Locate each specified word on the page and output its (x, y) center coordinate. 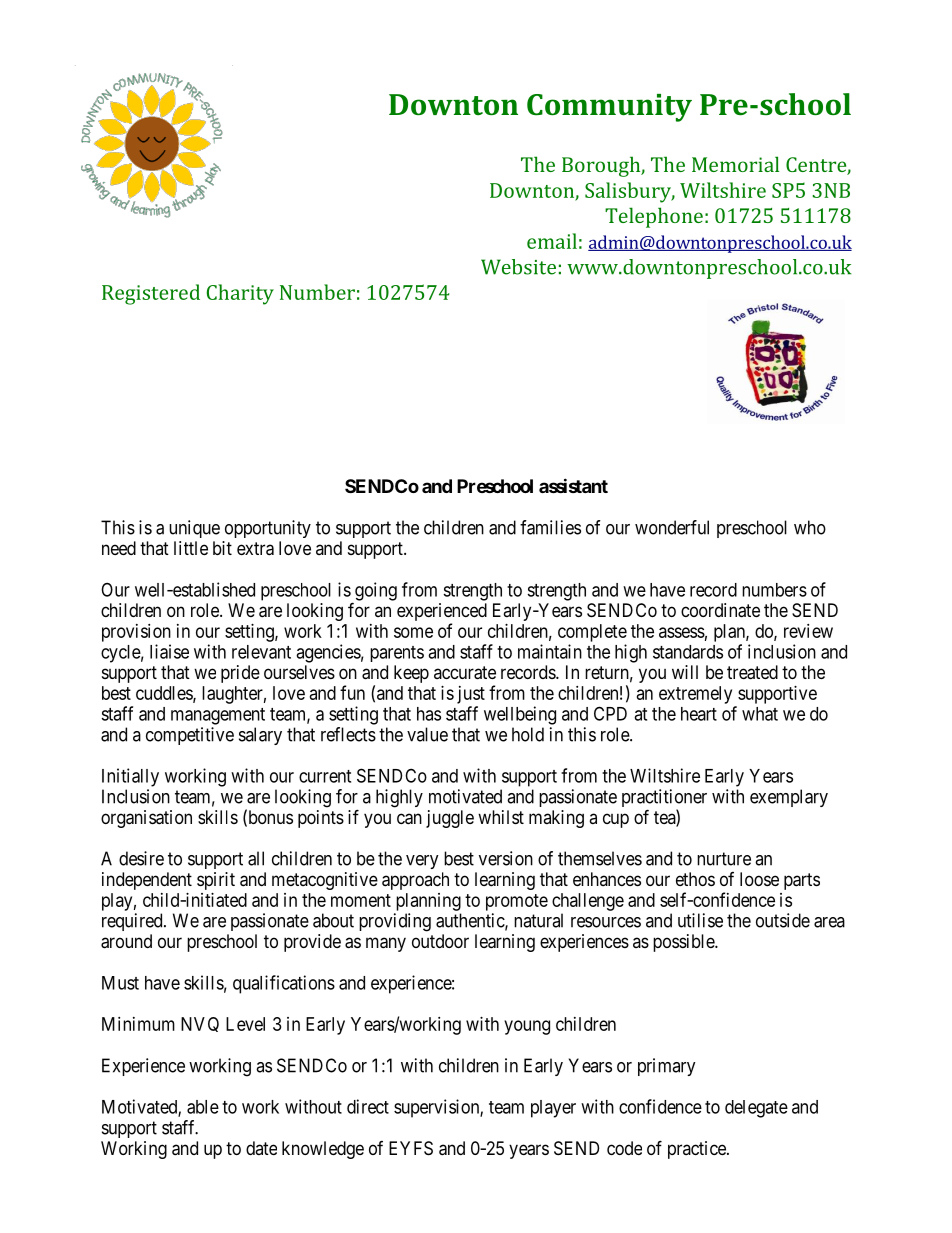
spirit (216, 881)
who (810, 527)
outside (783, 920)
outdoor (440, 941)
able (203, 1107)
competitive (190, 736)
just (471, 695)
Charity (240, 294)
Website (518, 267)
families (550, 527)
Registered (151, 294)
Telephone (654, 217)
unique (194, 529)
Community (609, 108)
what (760, 714)
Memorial (735, 164)
